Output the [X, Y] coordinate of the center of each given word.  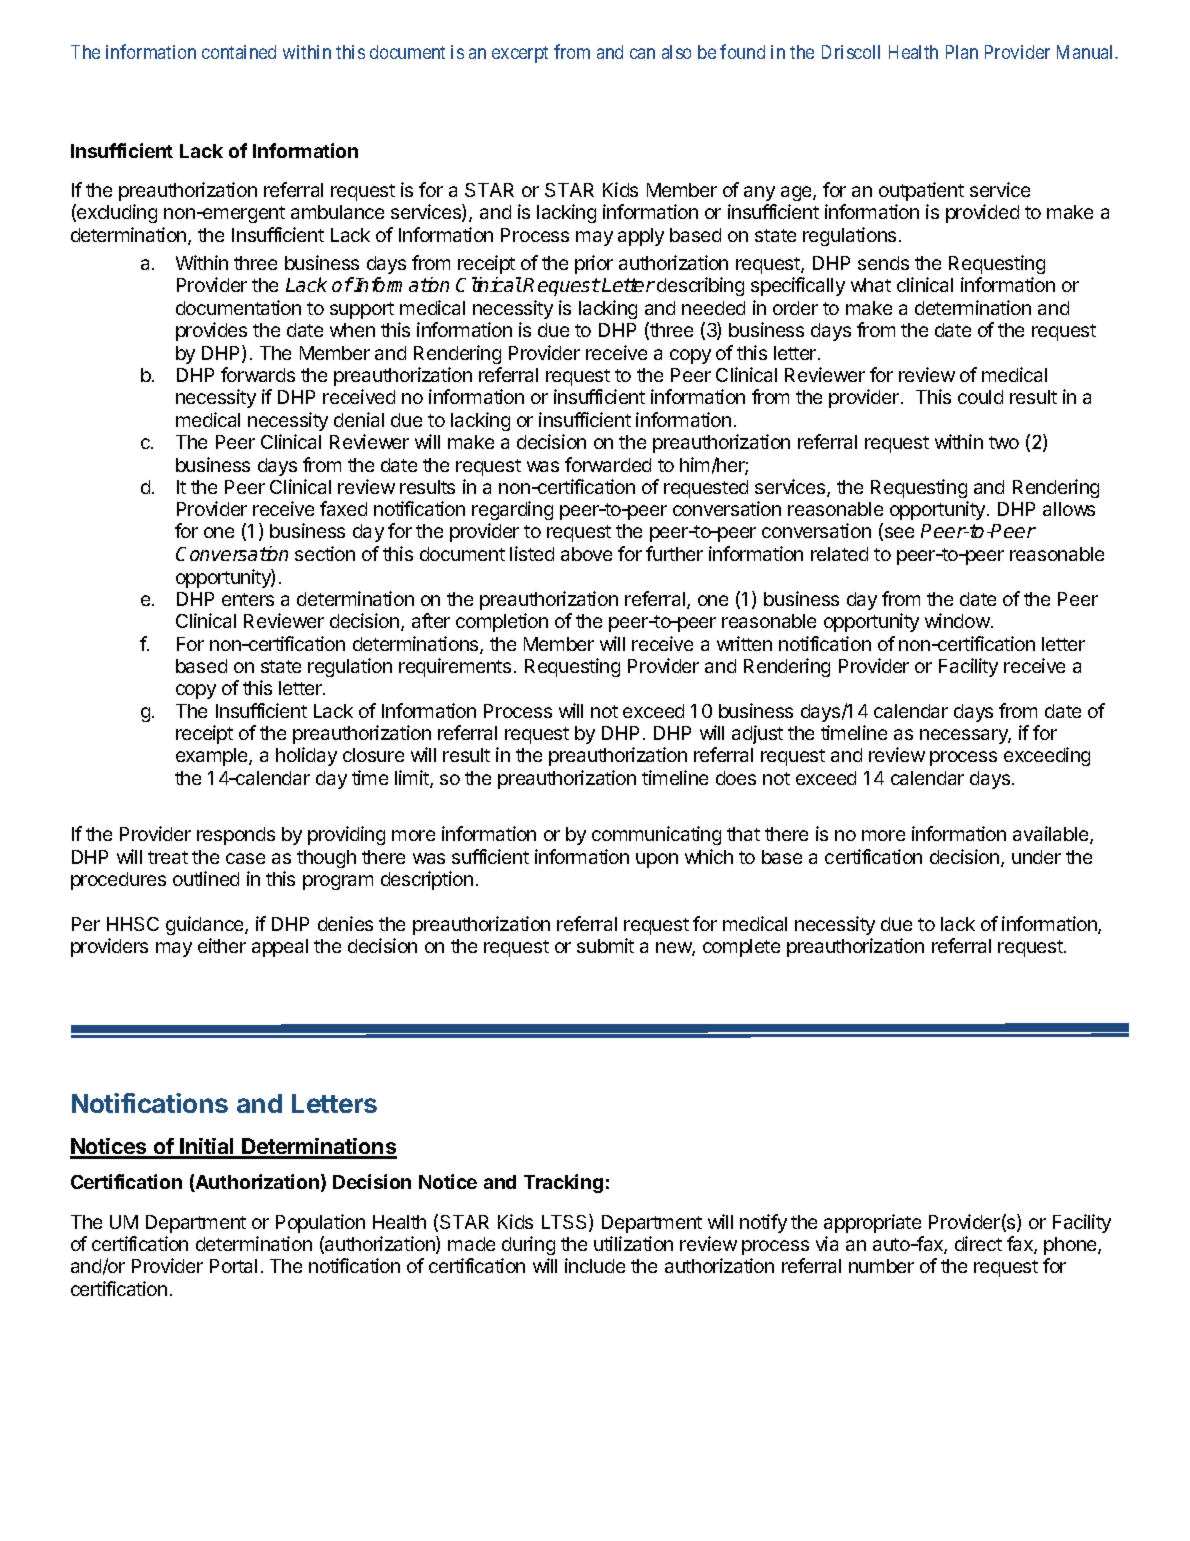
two [1004, 442]
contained [239, 52]
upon [657, 860]
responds [236, 836]
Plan [962, 52]
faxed [343, 508]
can [642, 53]
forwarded [608, 464]
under [1036, 857]
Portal [233, 1266]
